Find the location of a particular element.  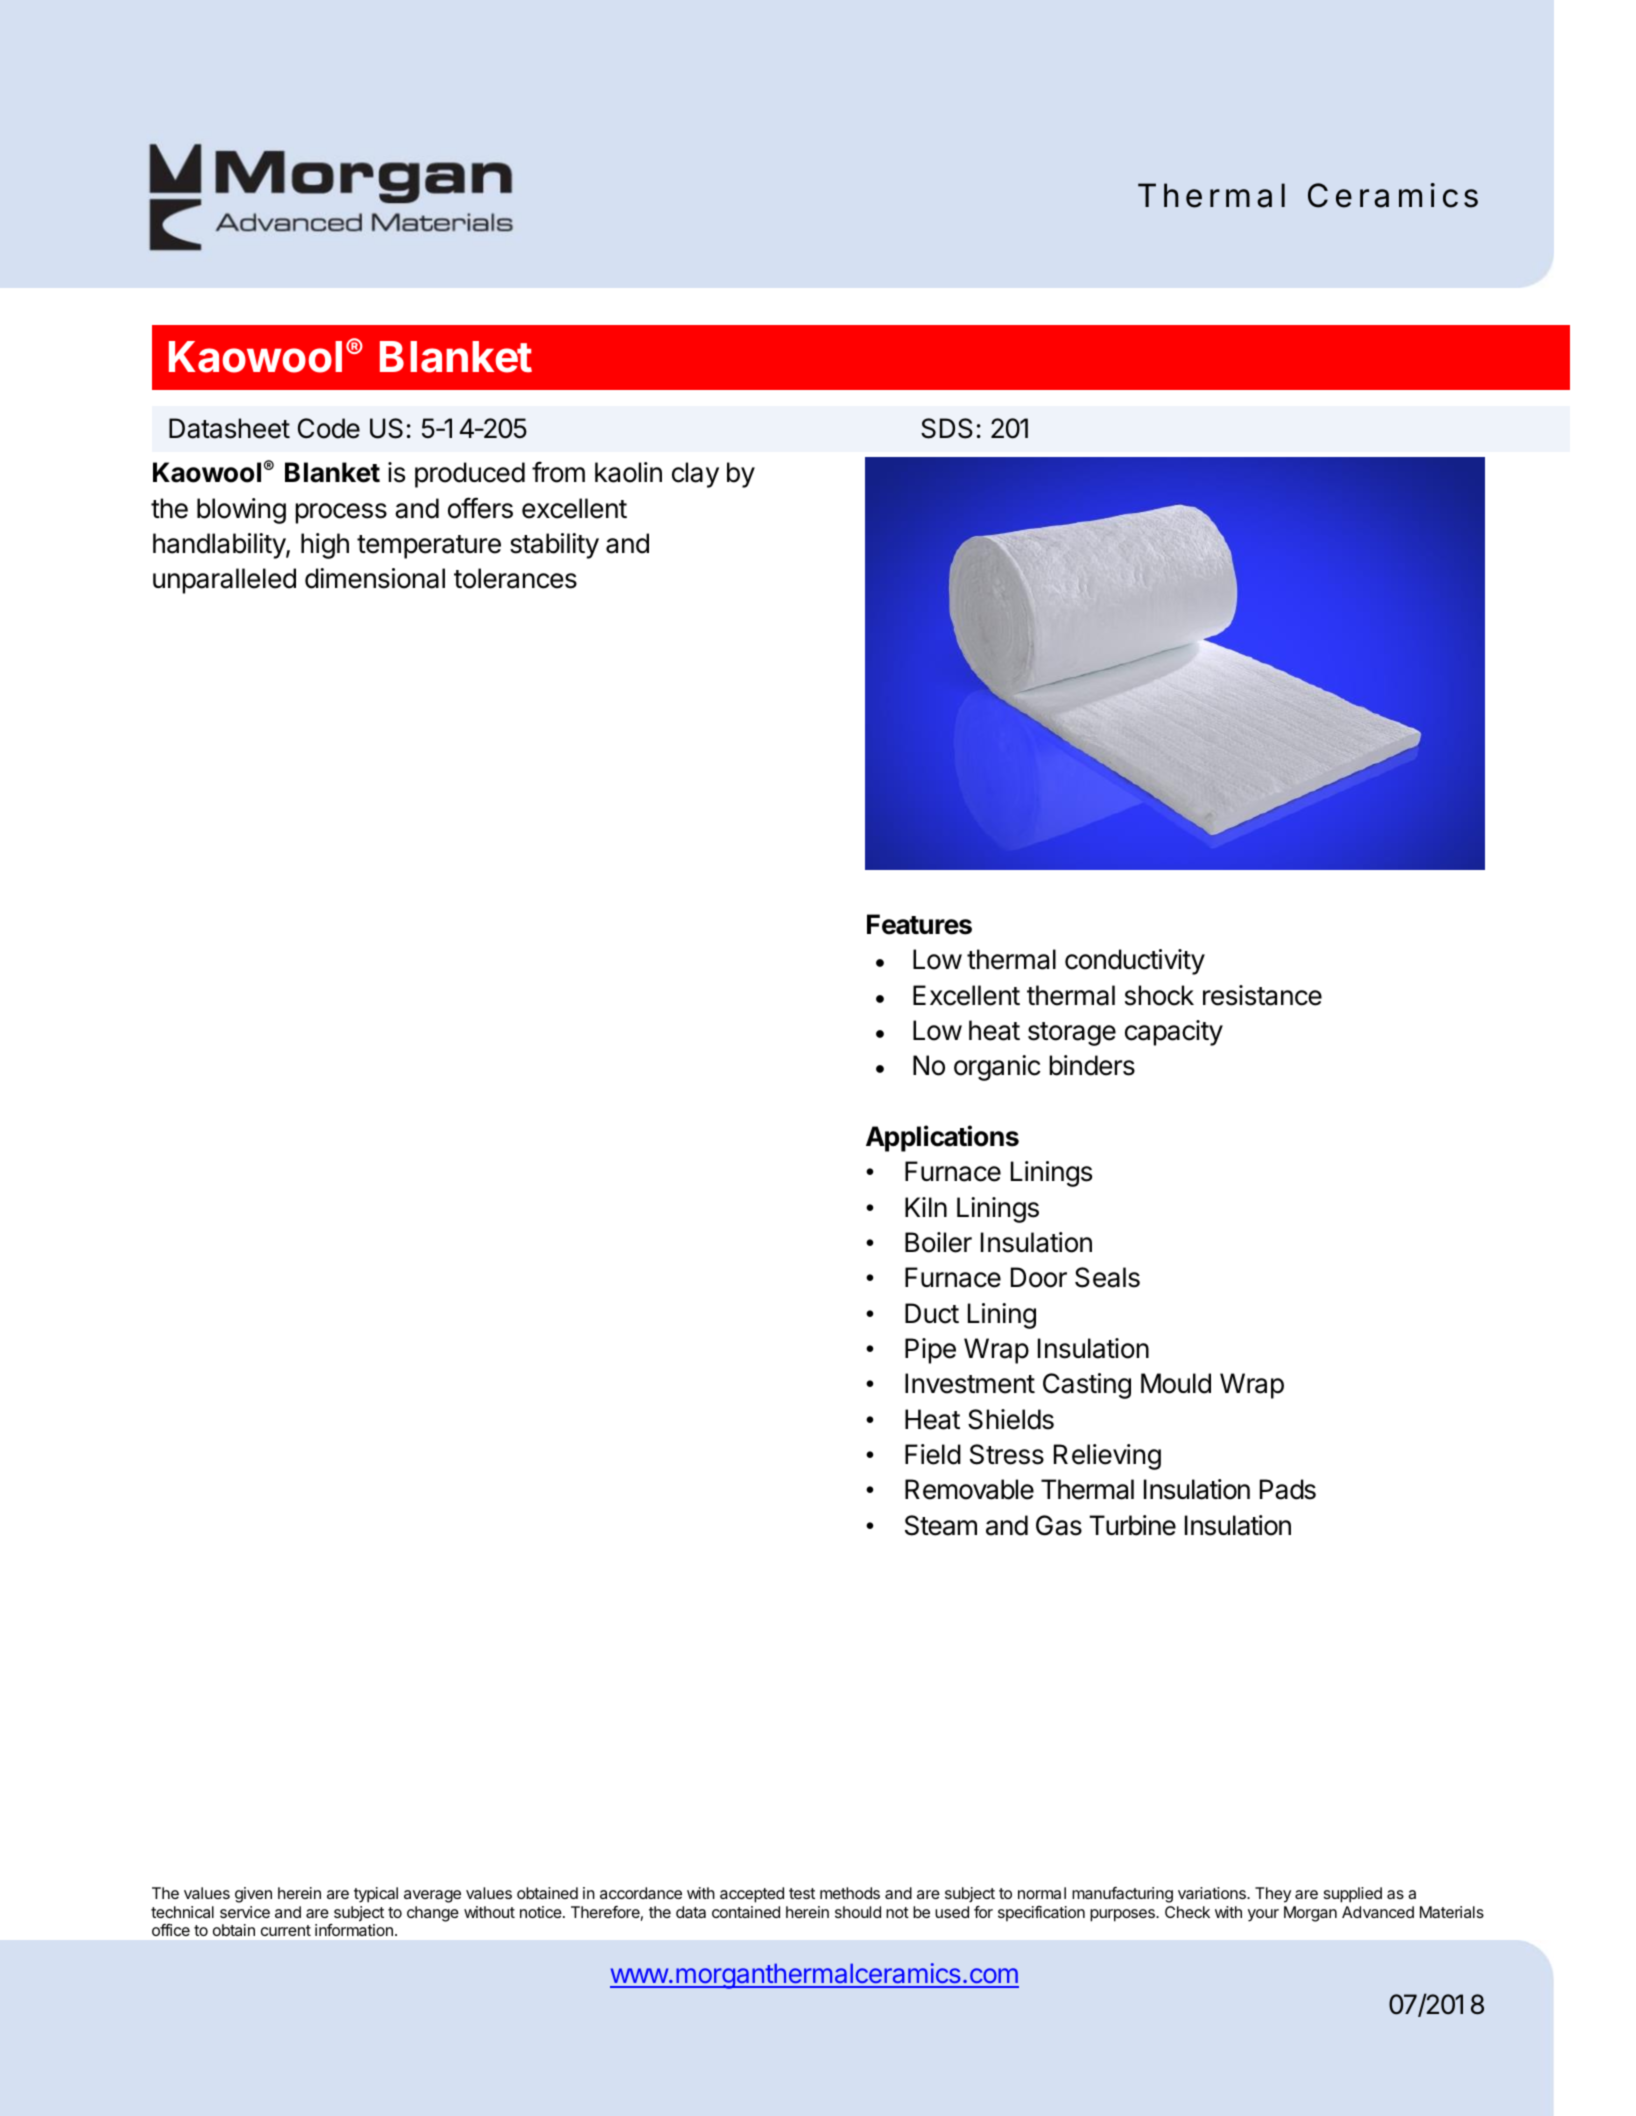

Field is located at coordinates (933, 1454).
